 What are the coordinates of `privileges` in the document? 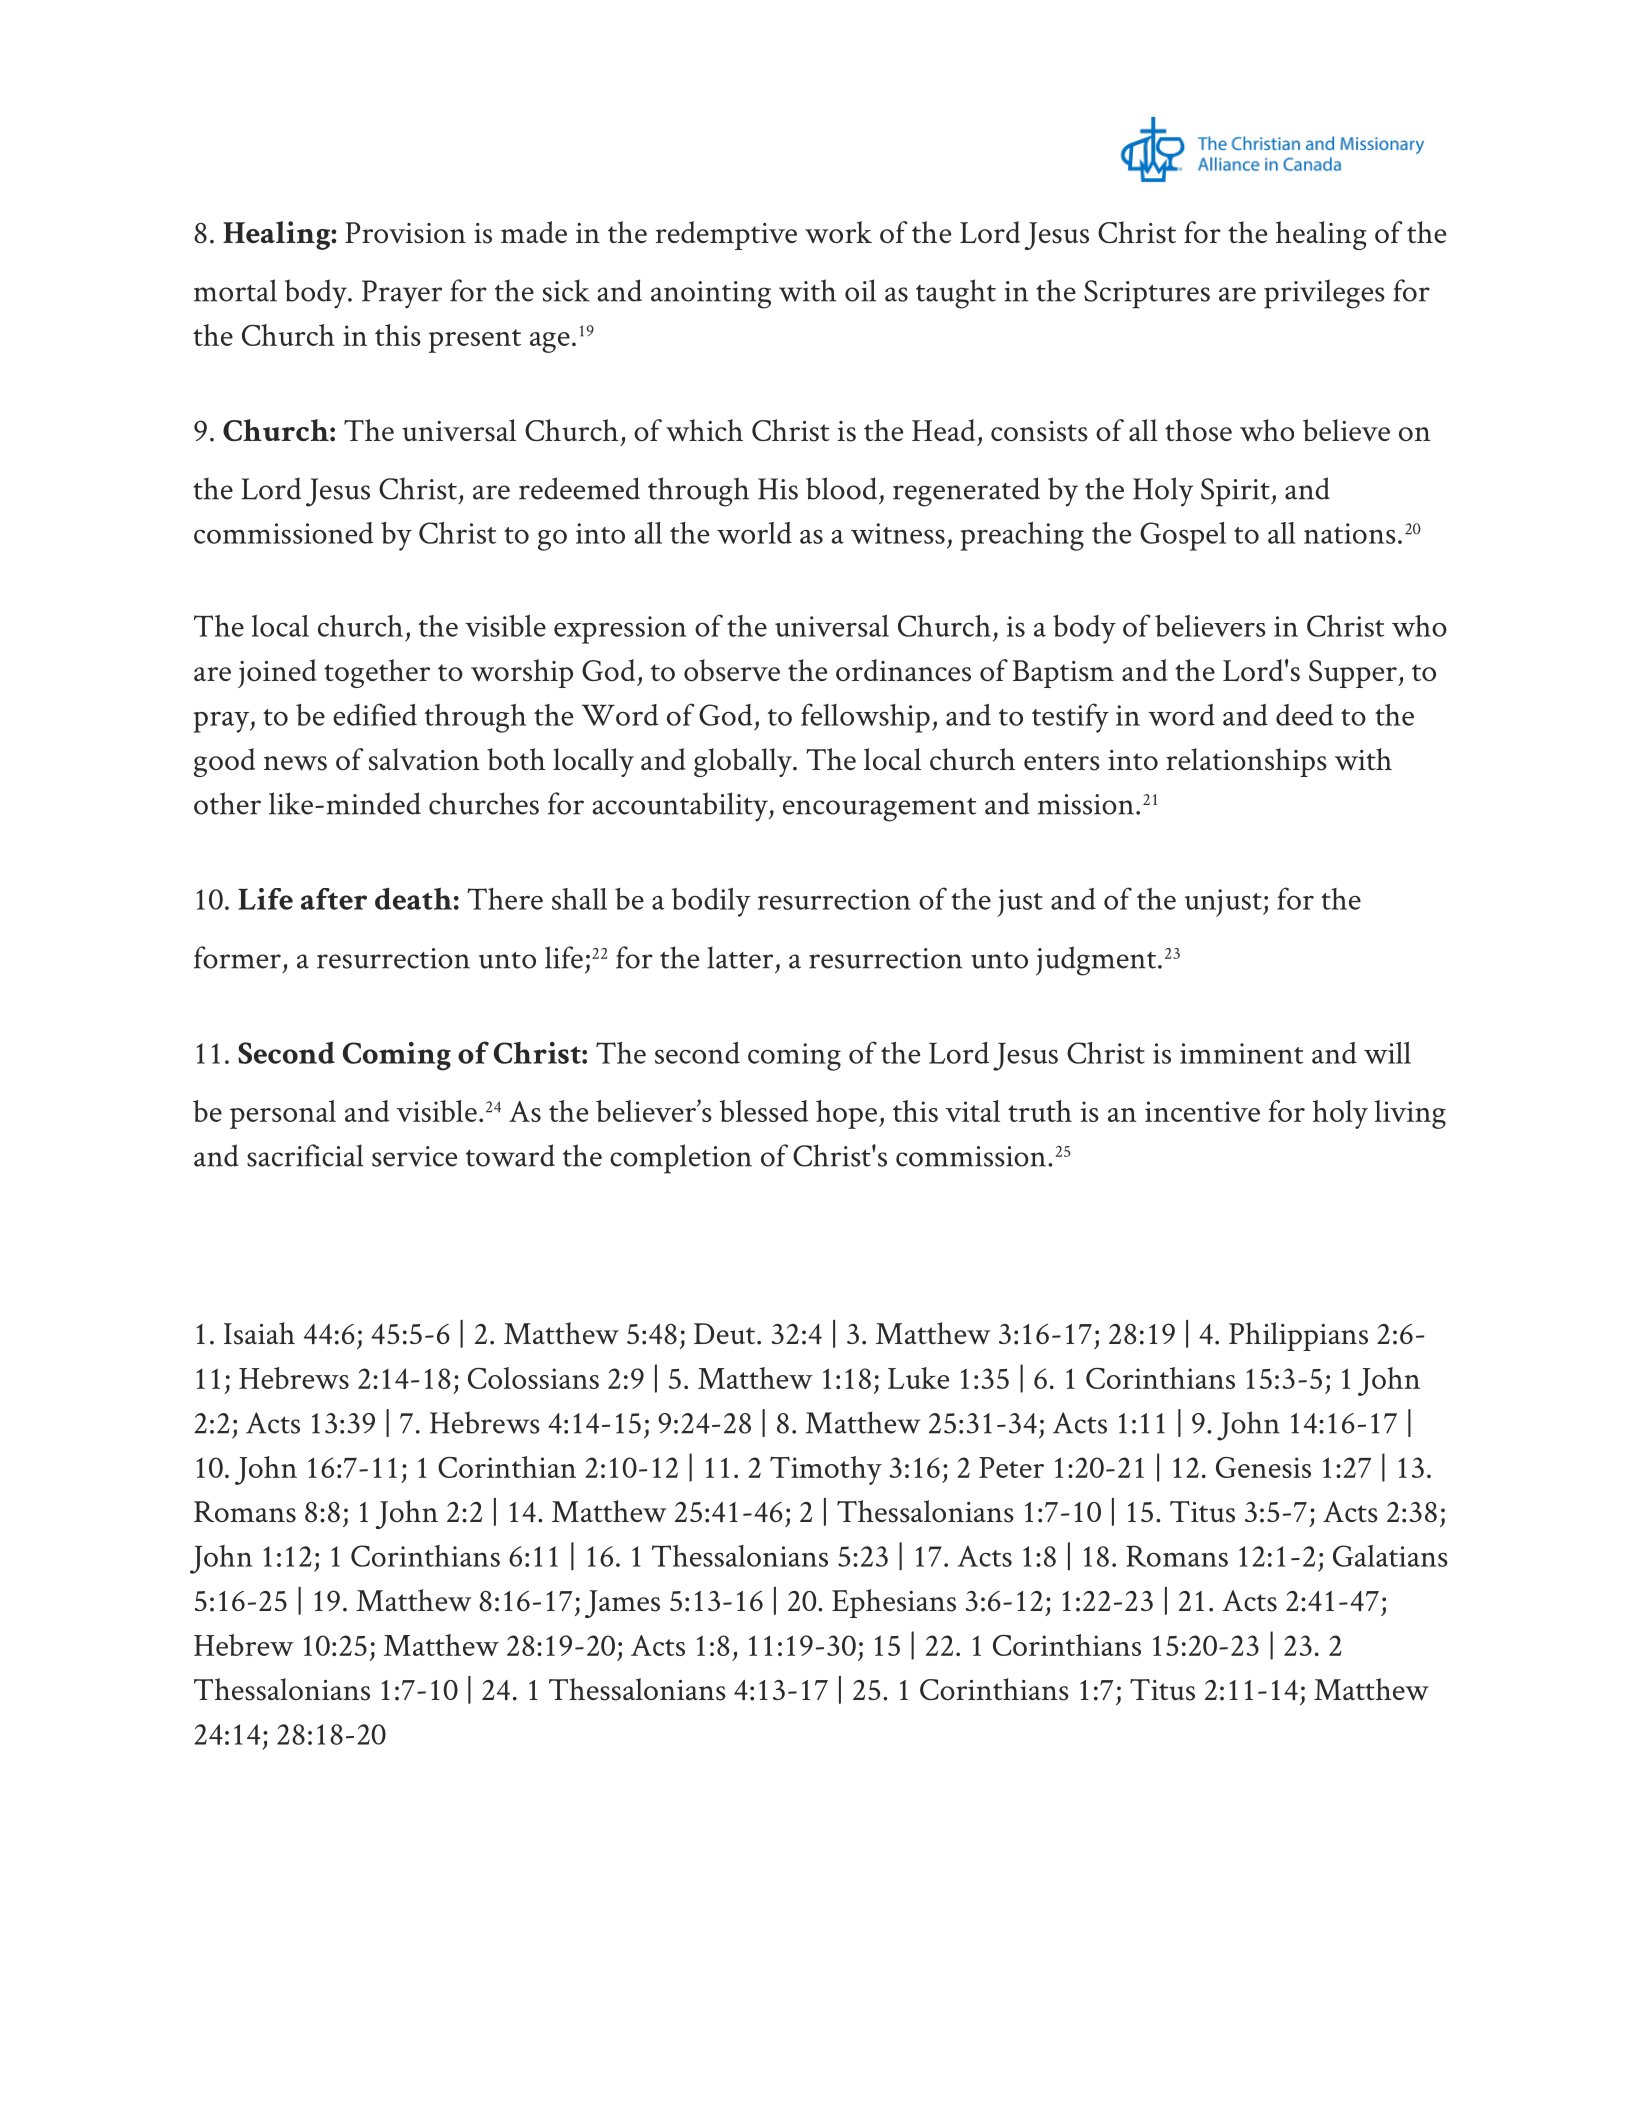 It's located at (1324, 294).
